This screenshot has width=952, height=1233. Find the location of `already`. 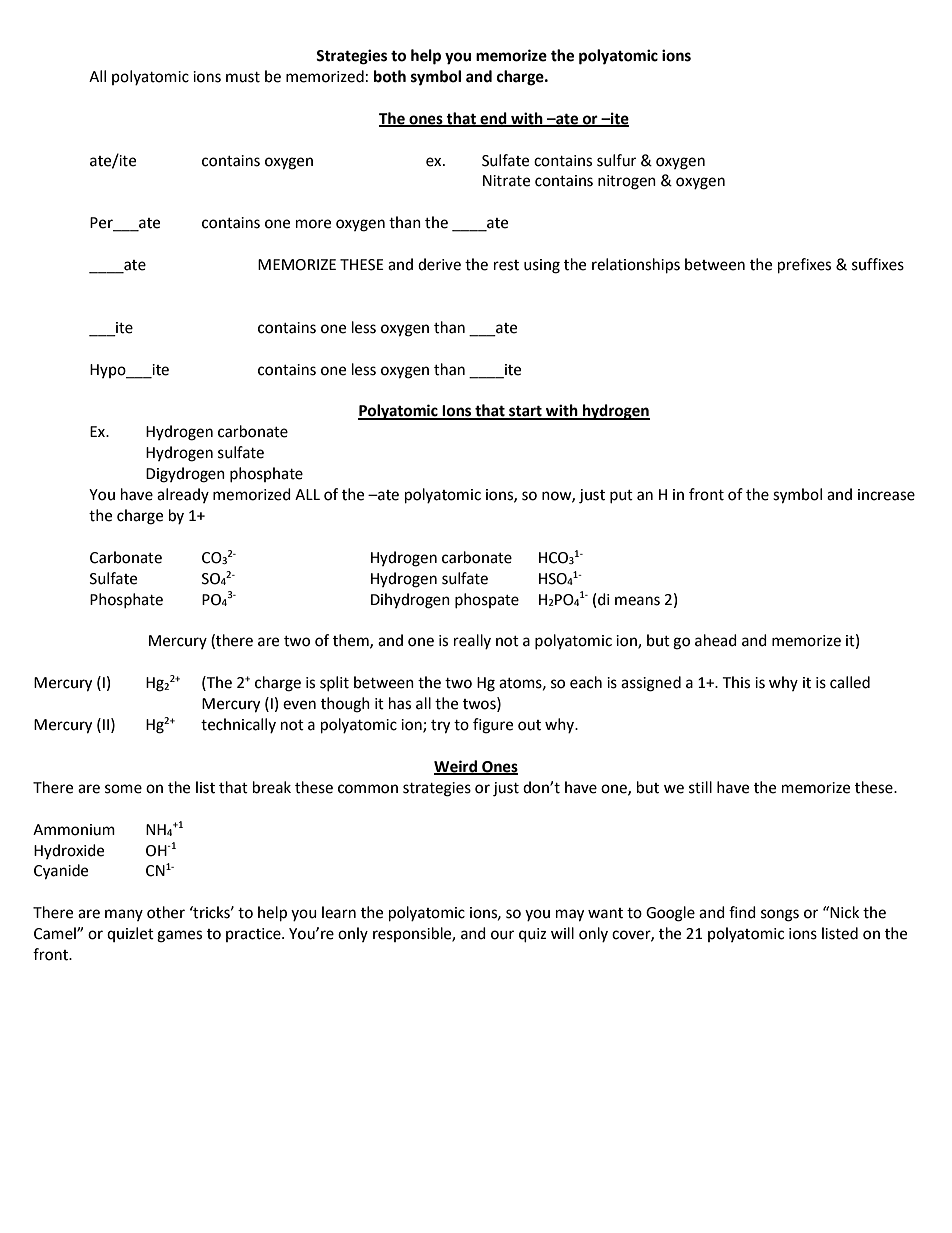

already is located at coordinates (183, 495).
